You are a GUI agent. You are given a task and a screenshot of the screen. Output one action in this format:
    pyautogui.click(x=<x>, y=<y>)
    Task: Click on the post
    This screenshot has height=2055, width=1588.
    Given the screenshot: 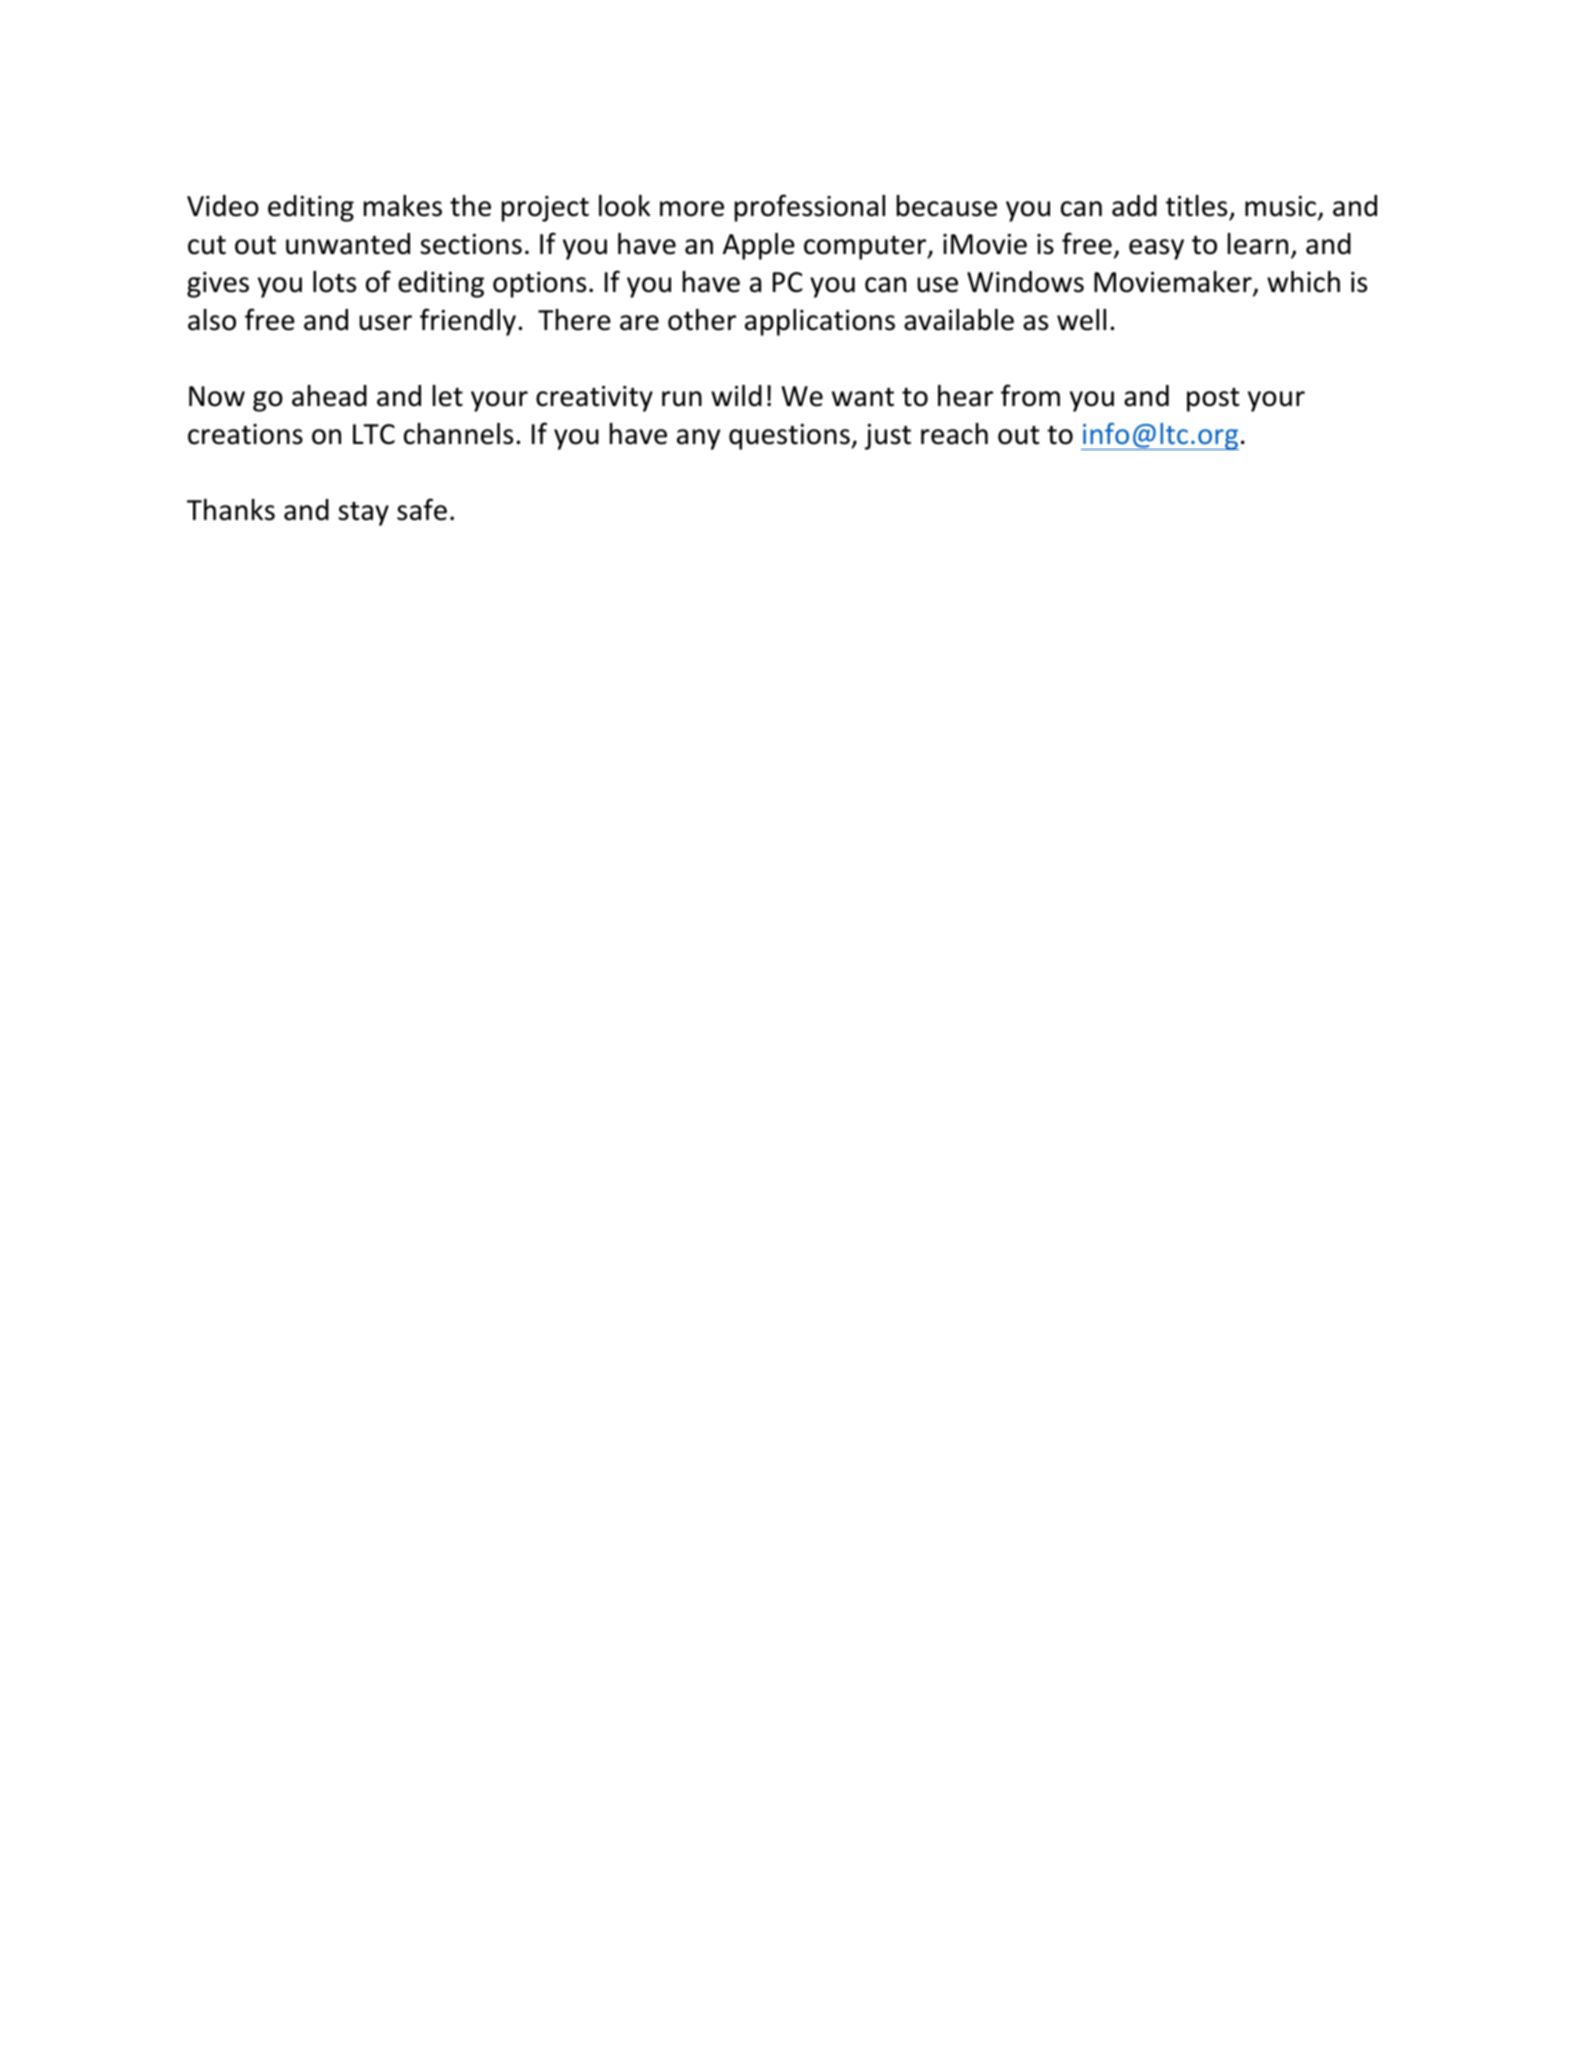 What is the action you would take?
    pyautogui.click(x=1213, y=400)
